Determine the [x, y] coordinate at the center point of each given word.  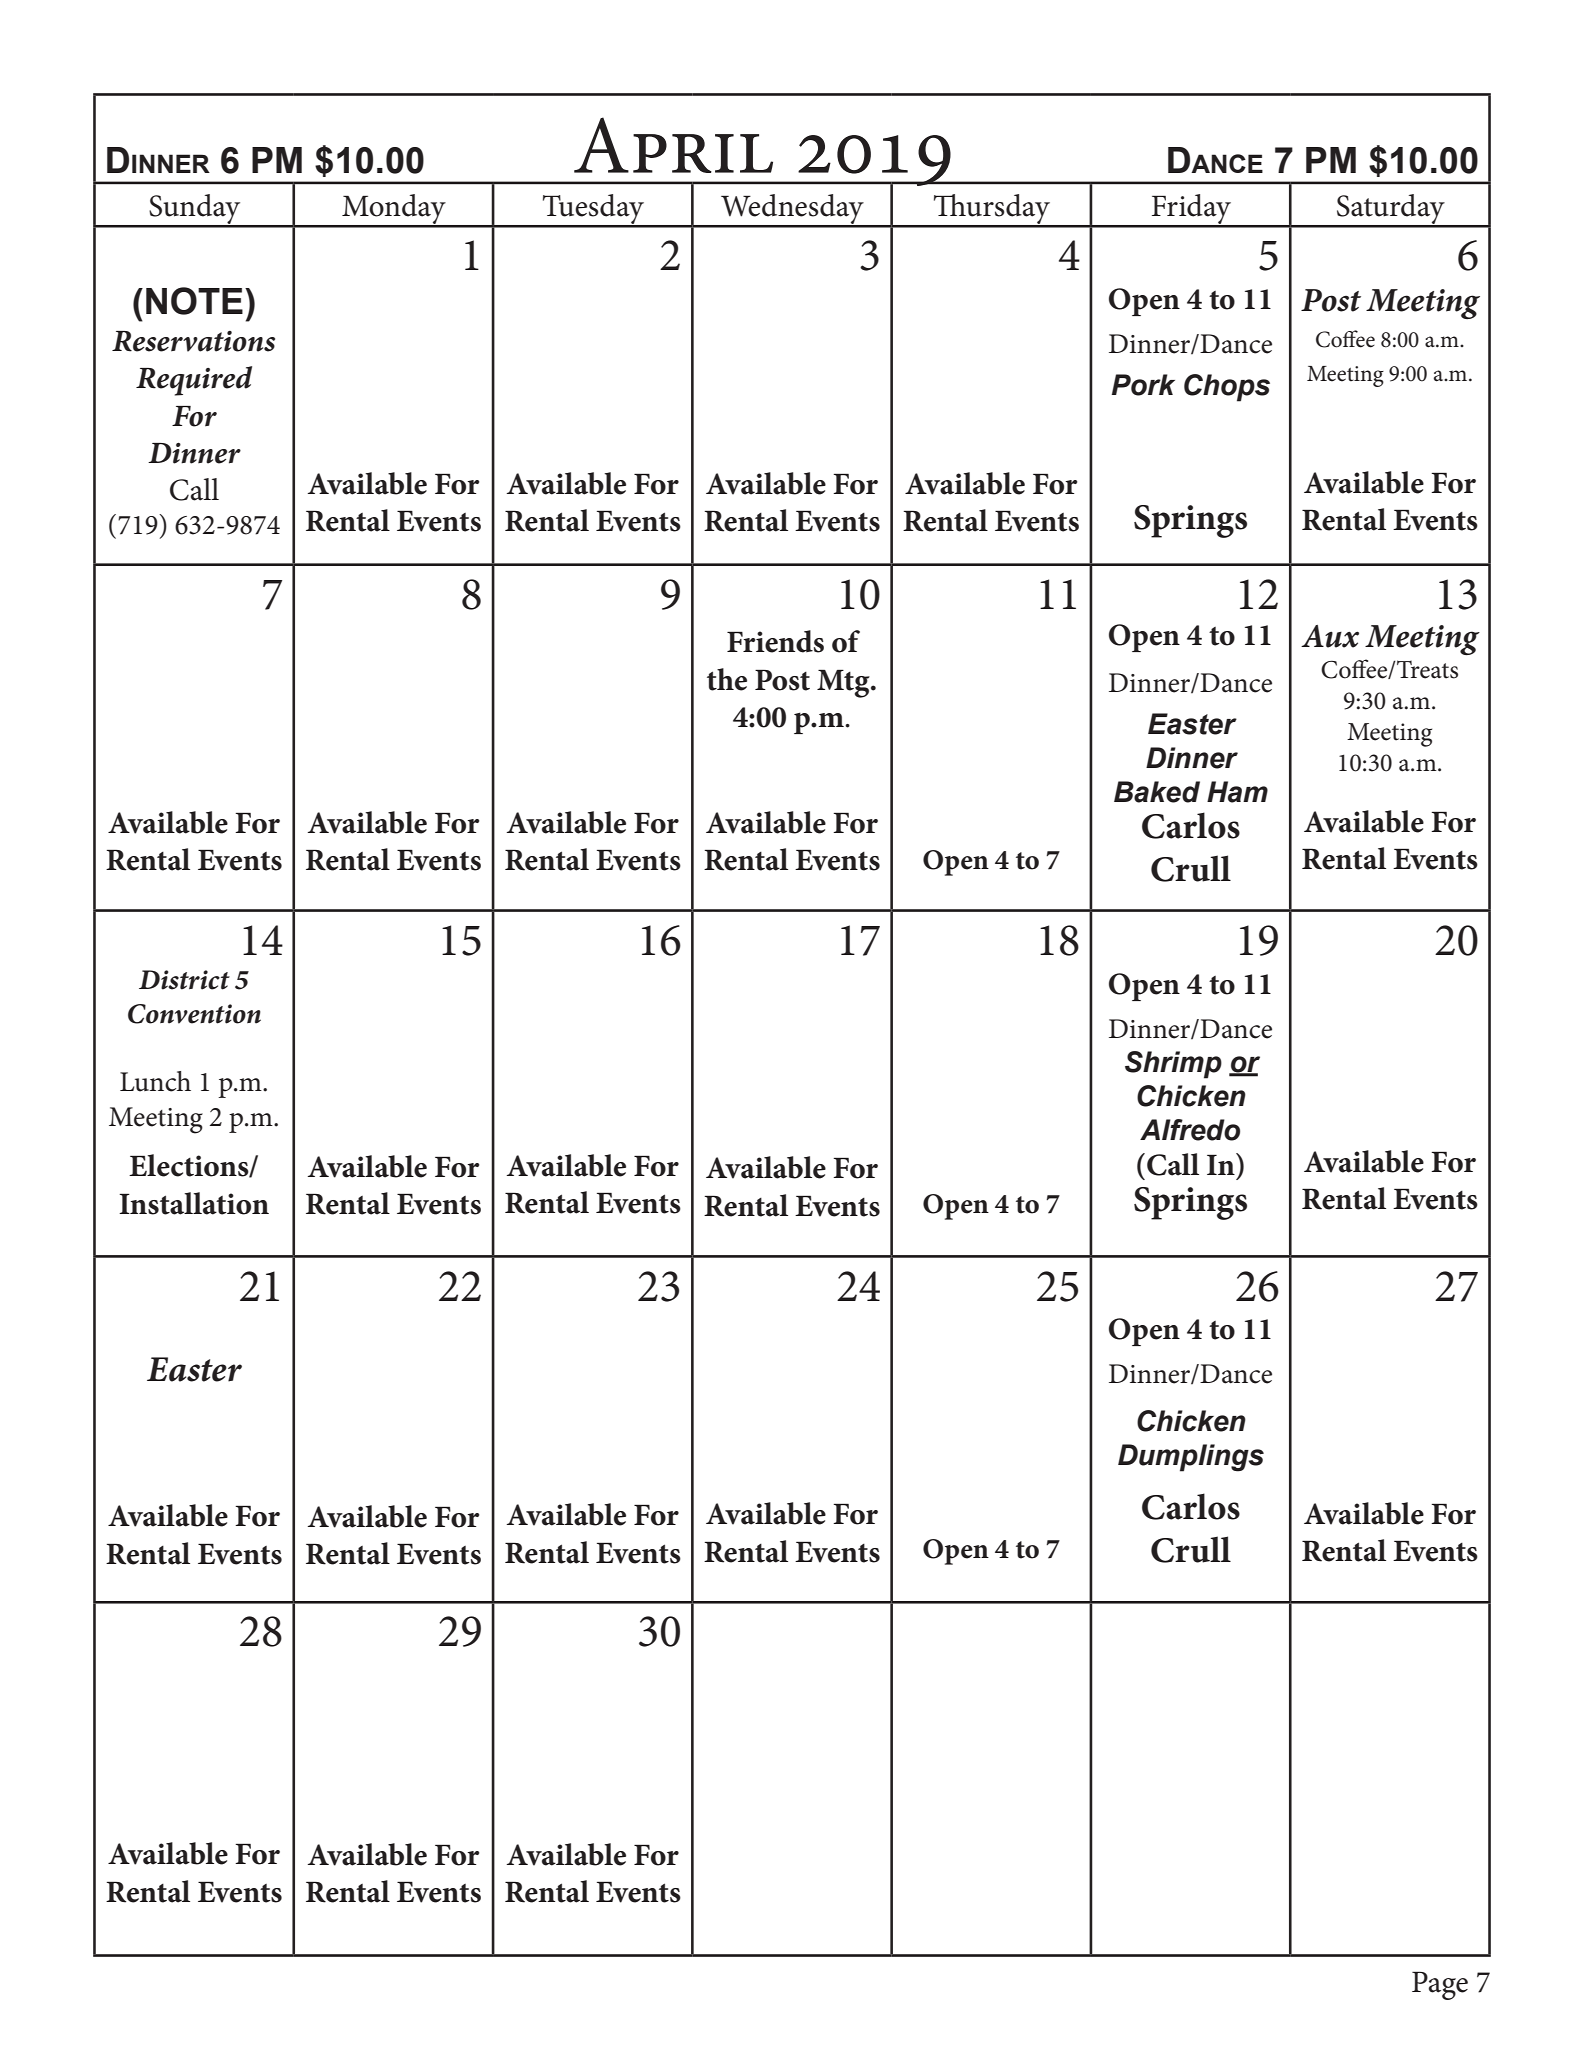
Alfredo [1190, 1130]
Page [1440, 1985]
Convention [194, 1014]
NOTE [194, 301]
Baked [1157, 792]
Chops [1227, 388]
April [673, 145]
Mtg [844, 683]
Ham [1237, 792]
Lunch [155, 1081]
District [184, 980]
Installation [194, 1203]
